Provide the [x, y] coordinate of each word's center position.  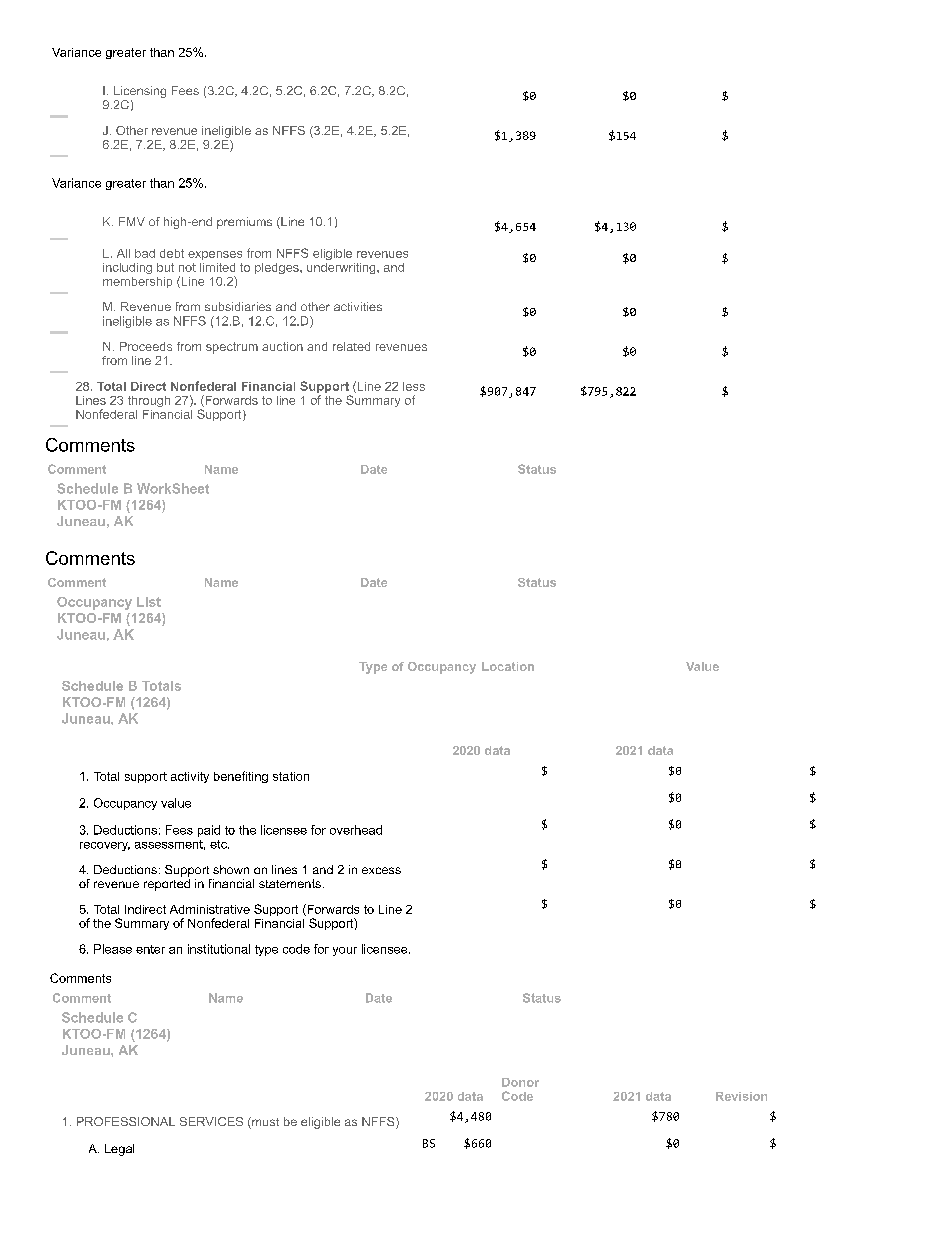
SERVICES [211, 1121]
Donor [520, 1082]
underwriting [342, 268]
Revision [741, 1096]
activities [358, 306]
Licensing [140, 93]
